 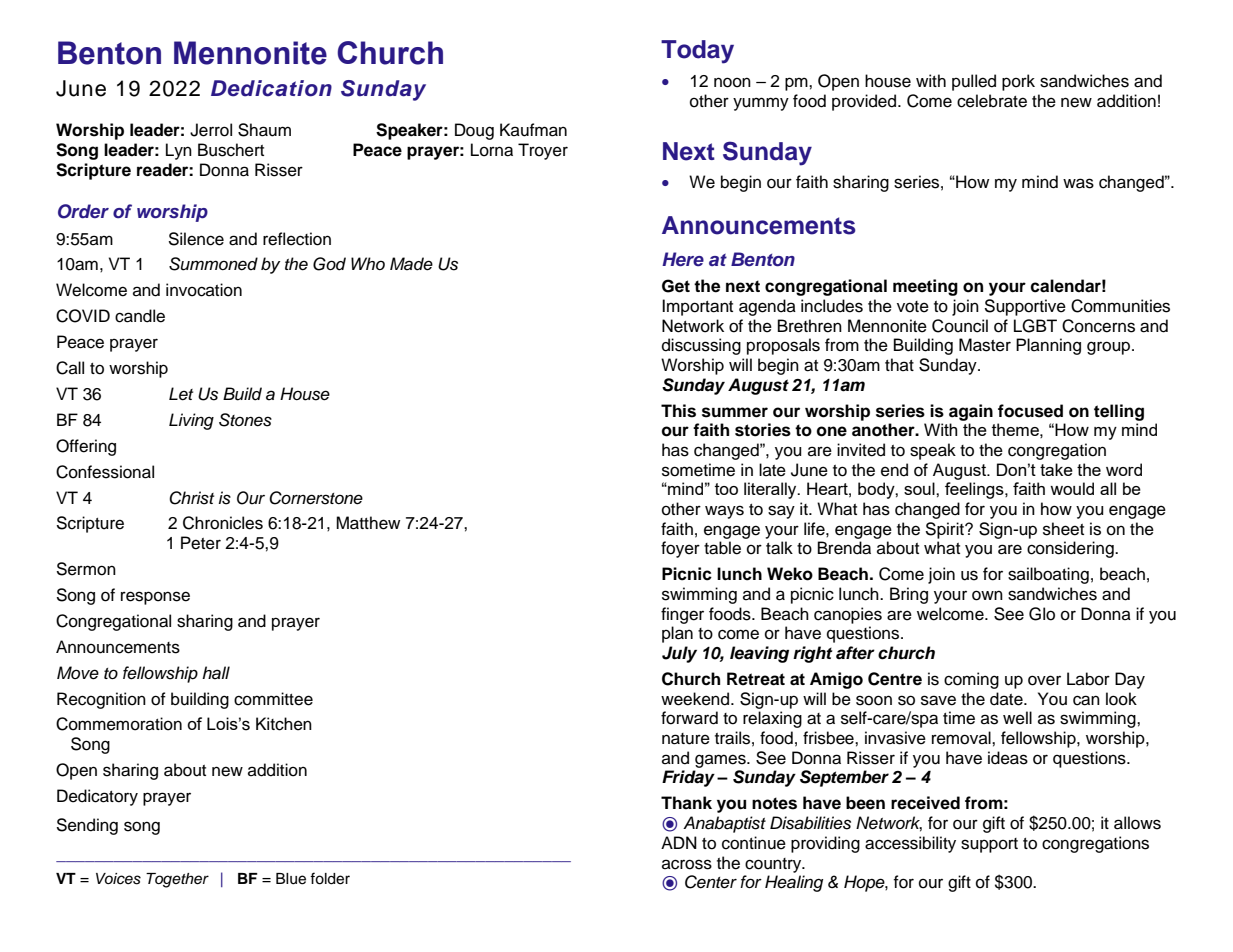 I want to click on pork, so click(x=1018, y=82).
